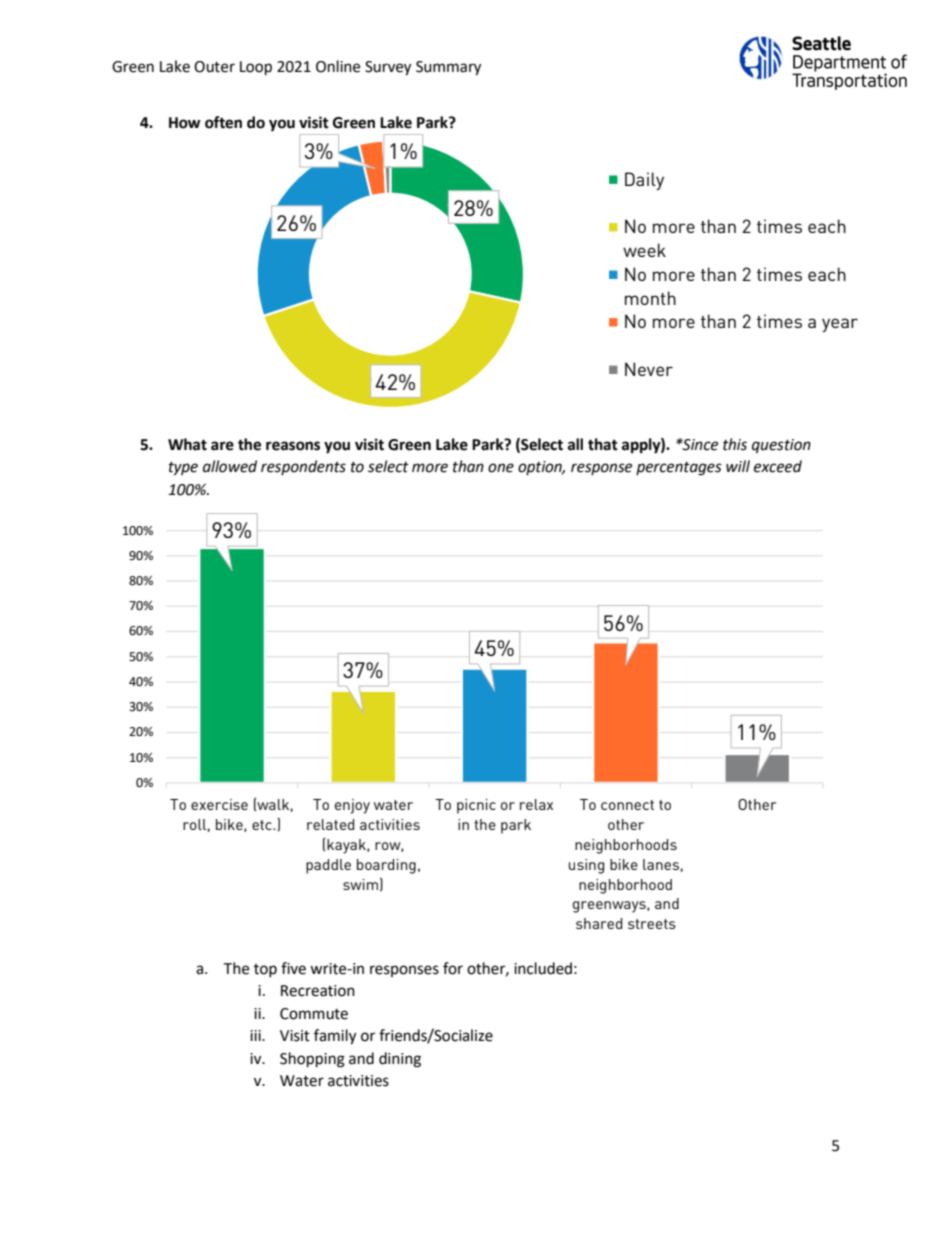  What do you see at coordinates (256, 1035) in the screenshot?
I see `iii` at bounding box center [256, 1035].
